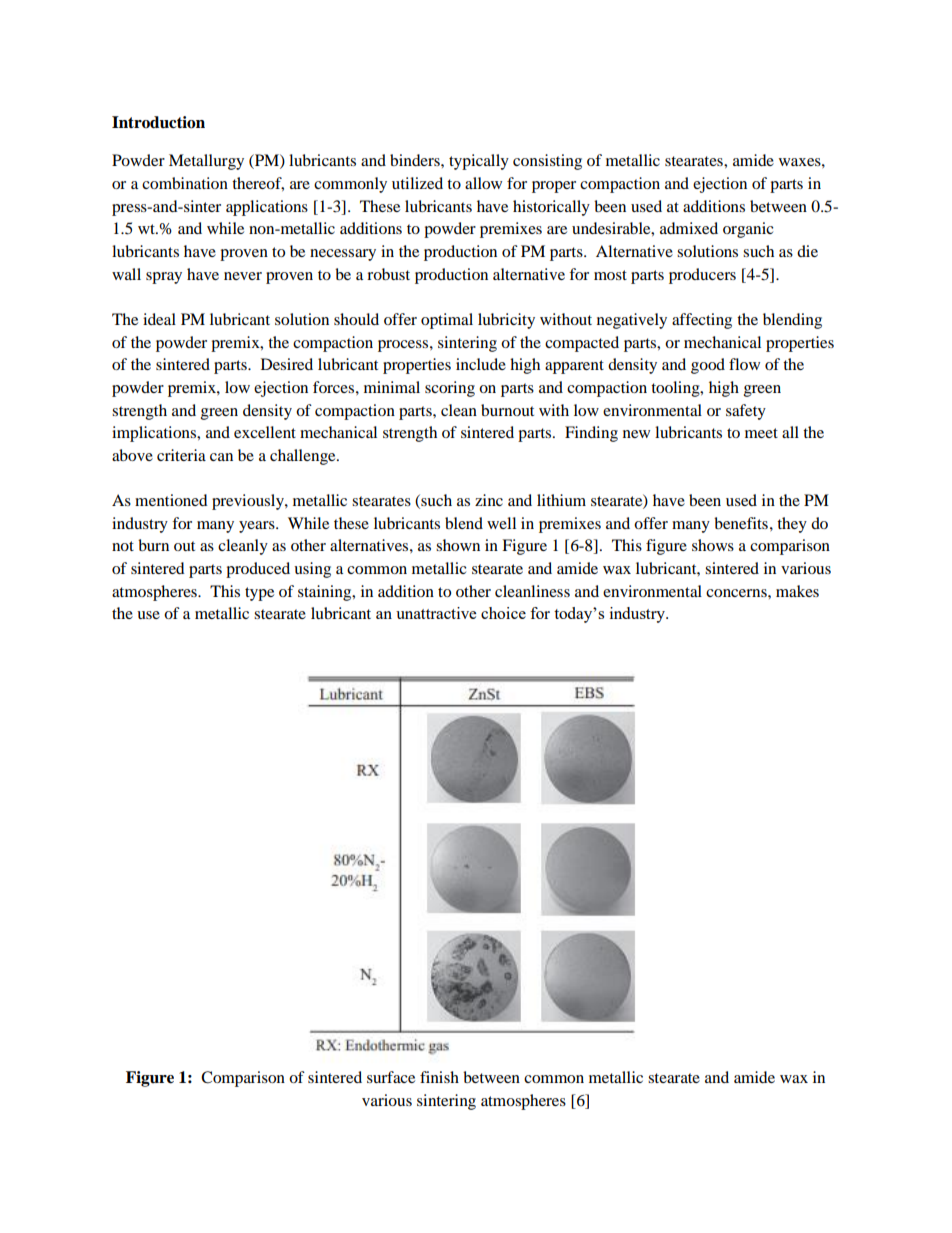  I want to click on type, so click(259, 594).
